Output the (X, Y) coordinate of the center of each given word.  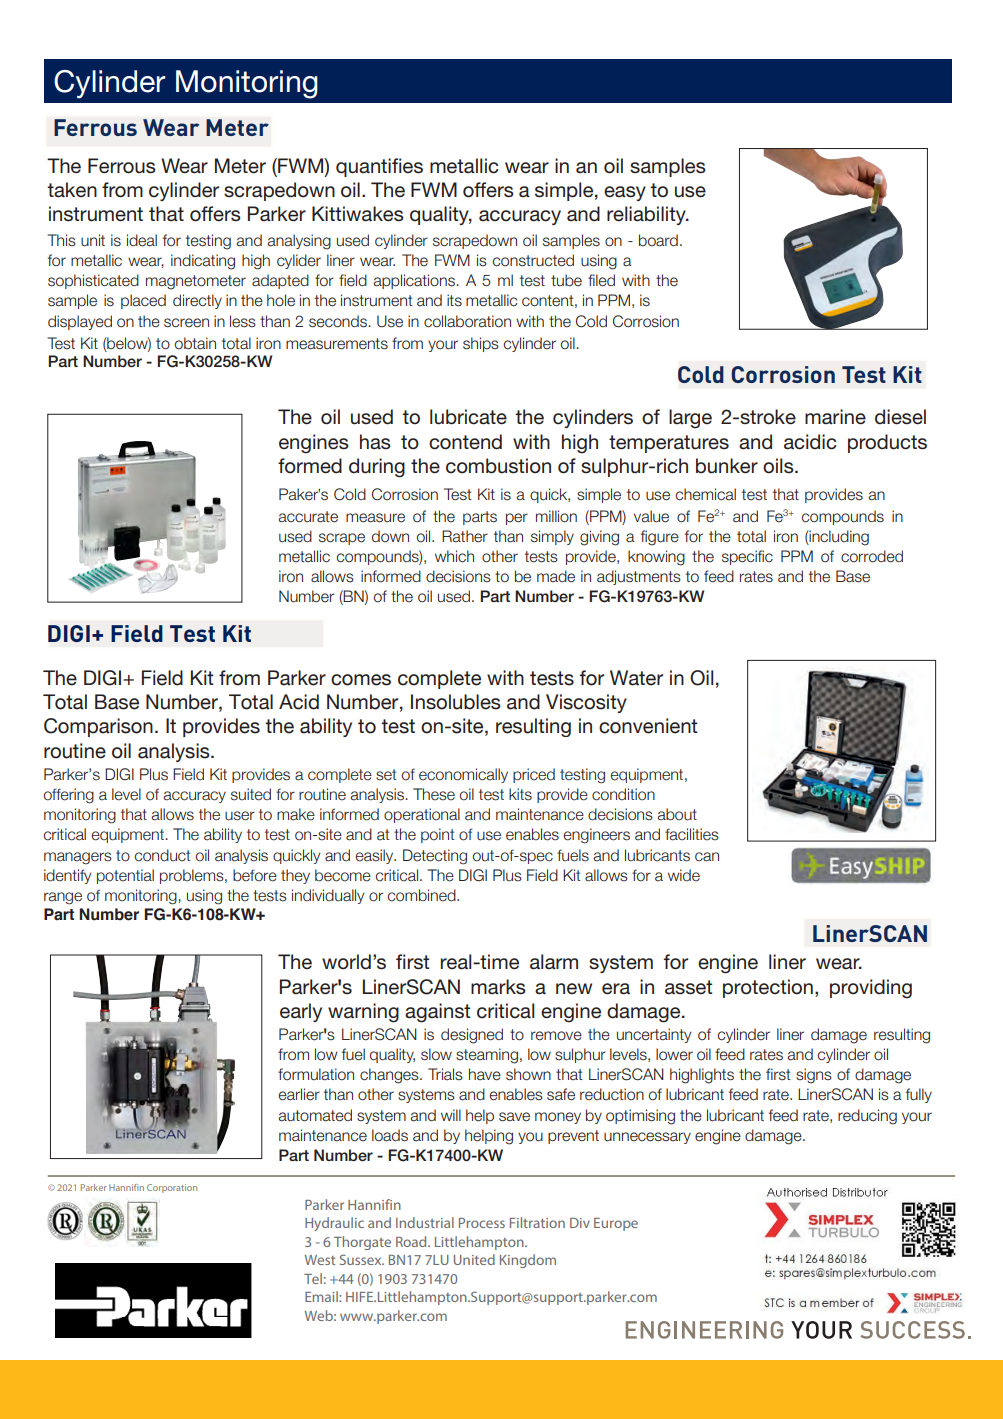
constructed (533, 260)
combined (423, 895)
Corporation (172, 1188)
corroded (872, 556)
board (658, 240)
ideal (142, 240)
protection (768, 988)
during (377, 468)
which (454, 556)
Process (482, 1223)
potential (125, 876)
